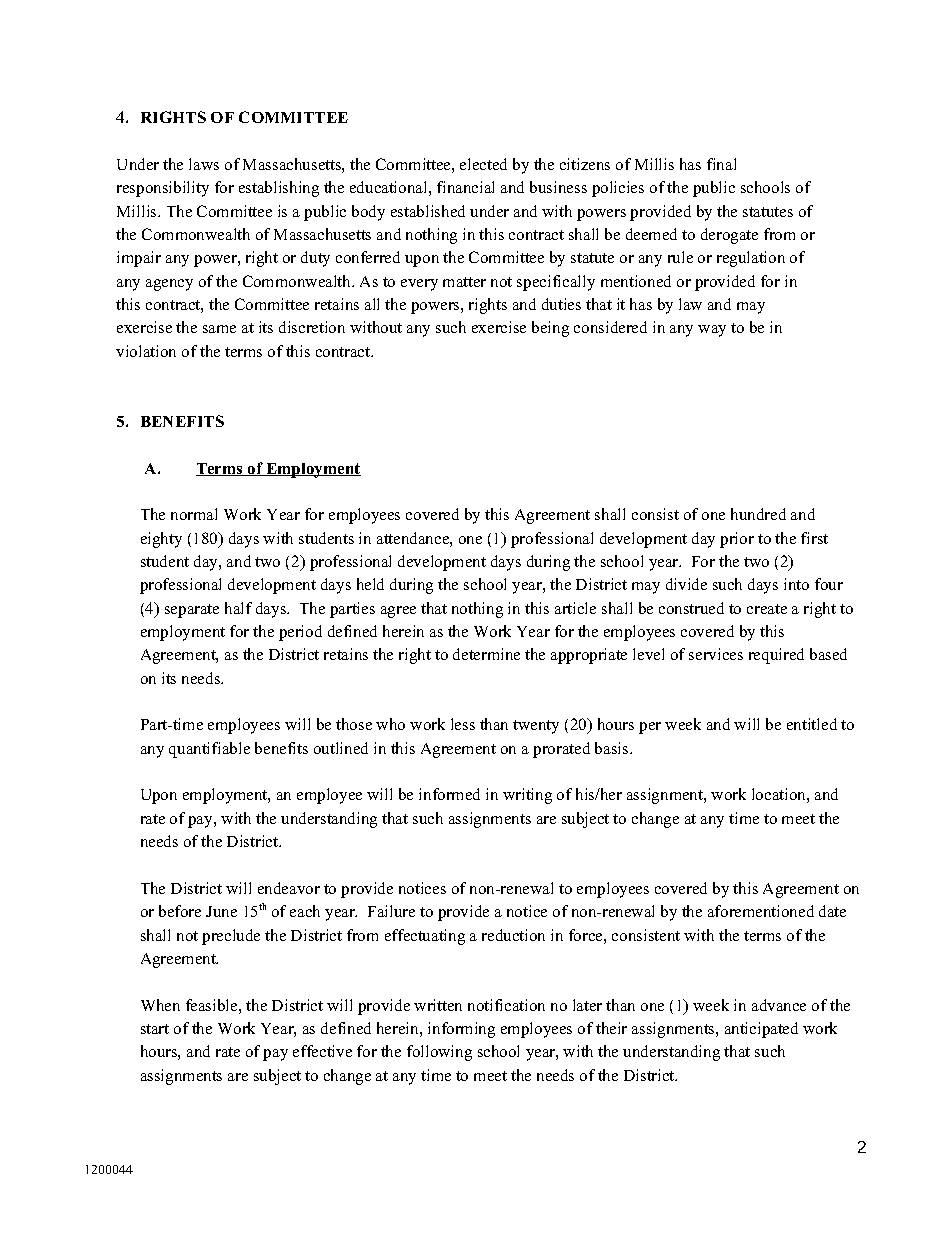 The width and height of the screenshot is (952, 1233). I want to click on entitled, so click(812, 724).
